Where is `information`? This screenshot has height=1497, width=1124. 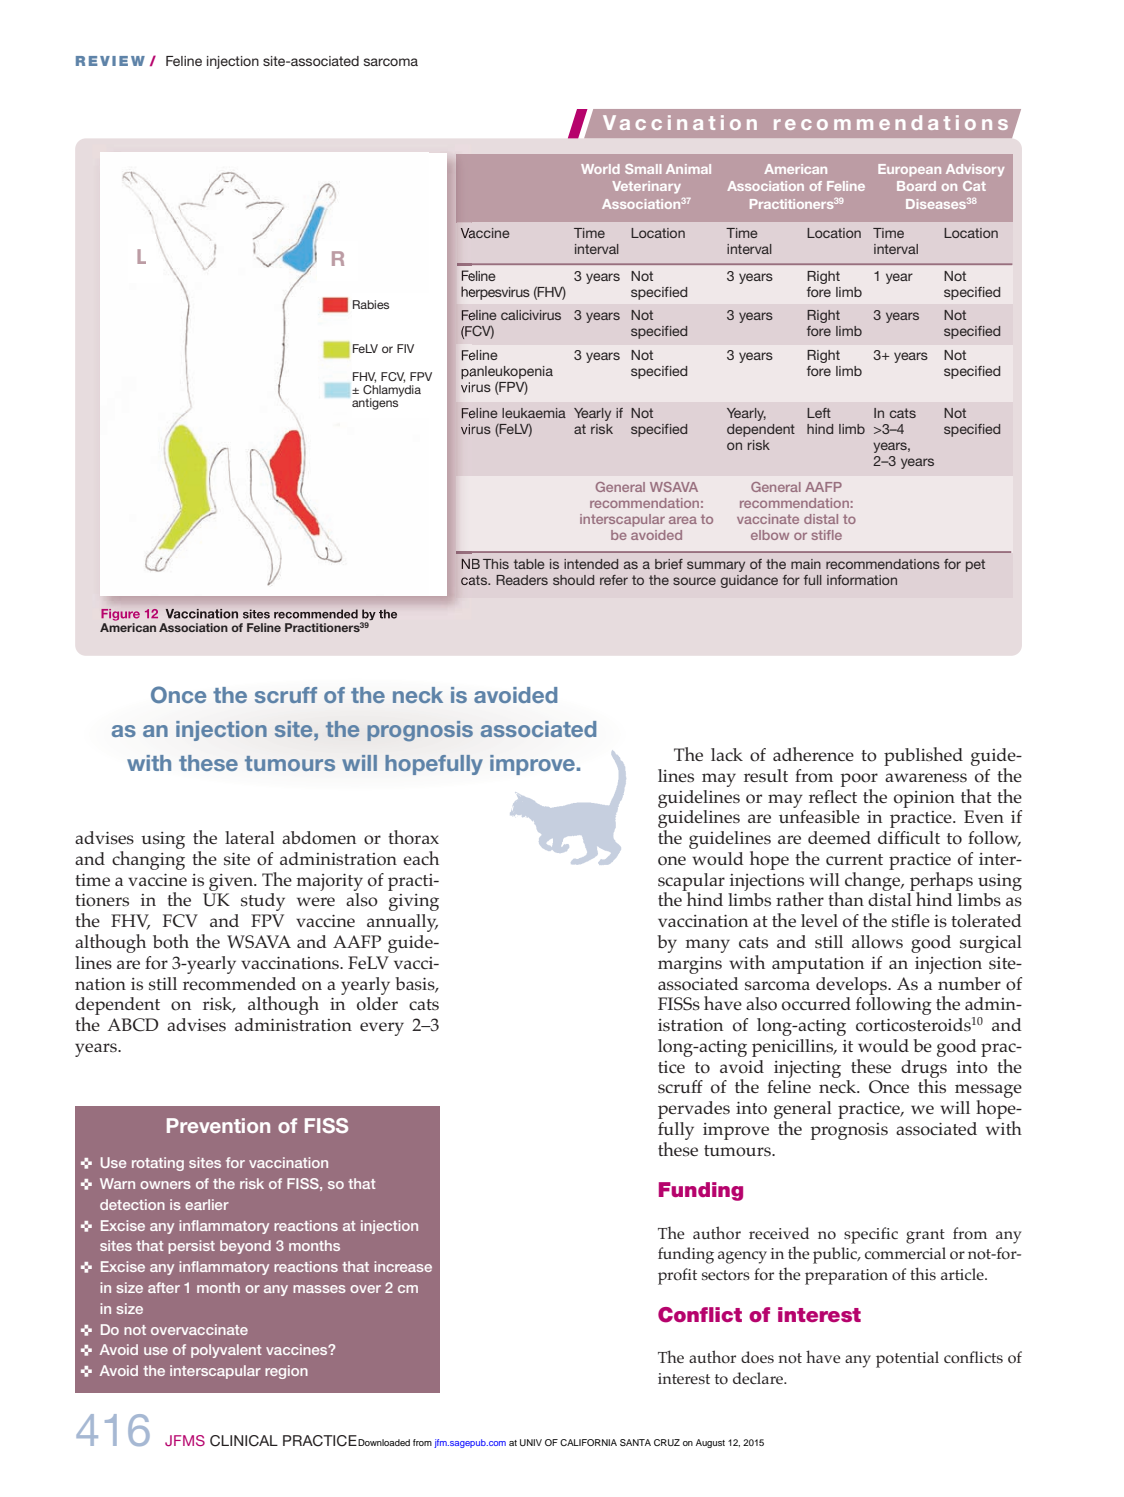 information is located at coordinates (862, 580).
